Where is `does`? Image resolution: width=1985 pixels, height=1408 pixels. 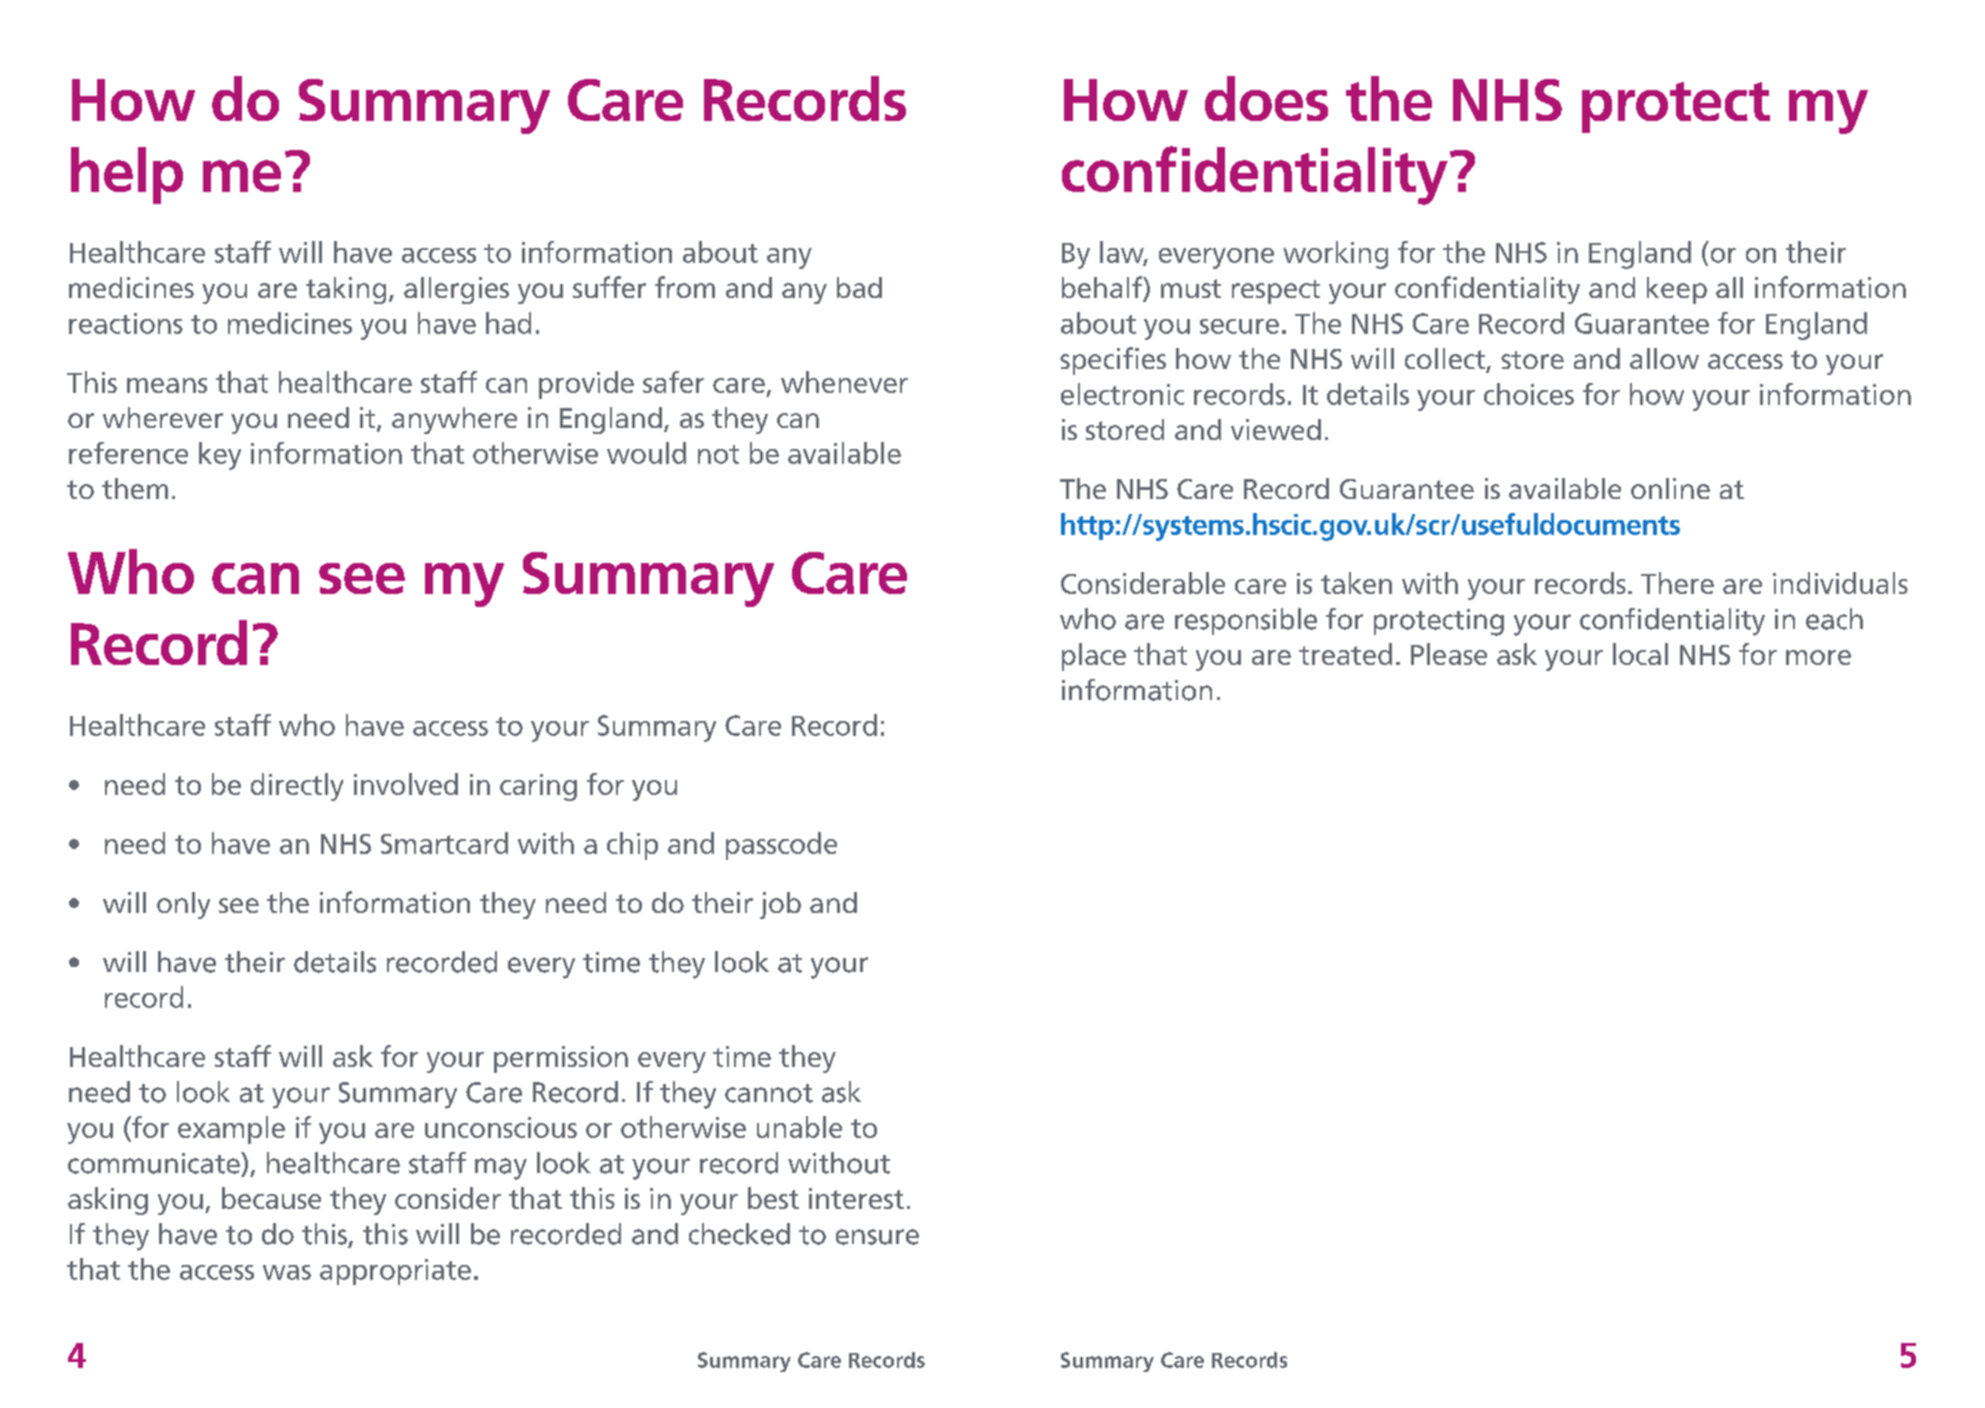
does is located at coordinates (1266, 98).
